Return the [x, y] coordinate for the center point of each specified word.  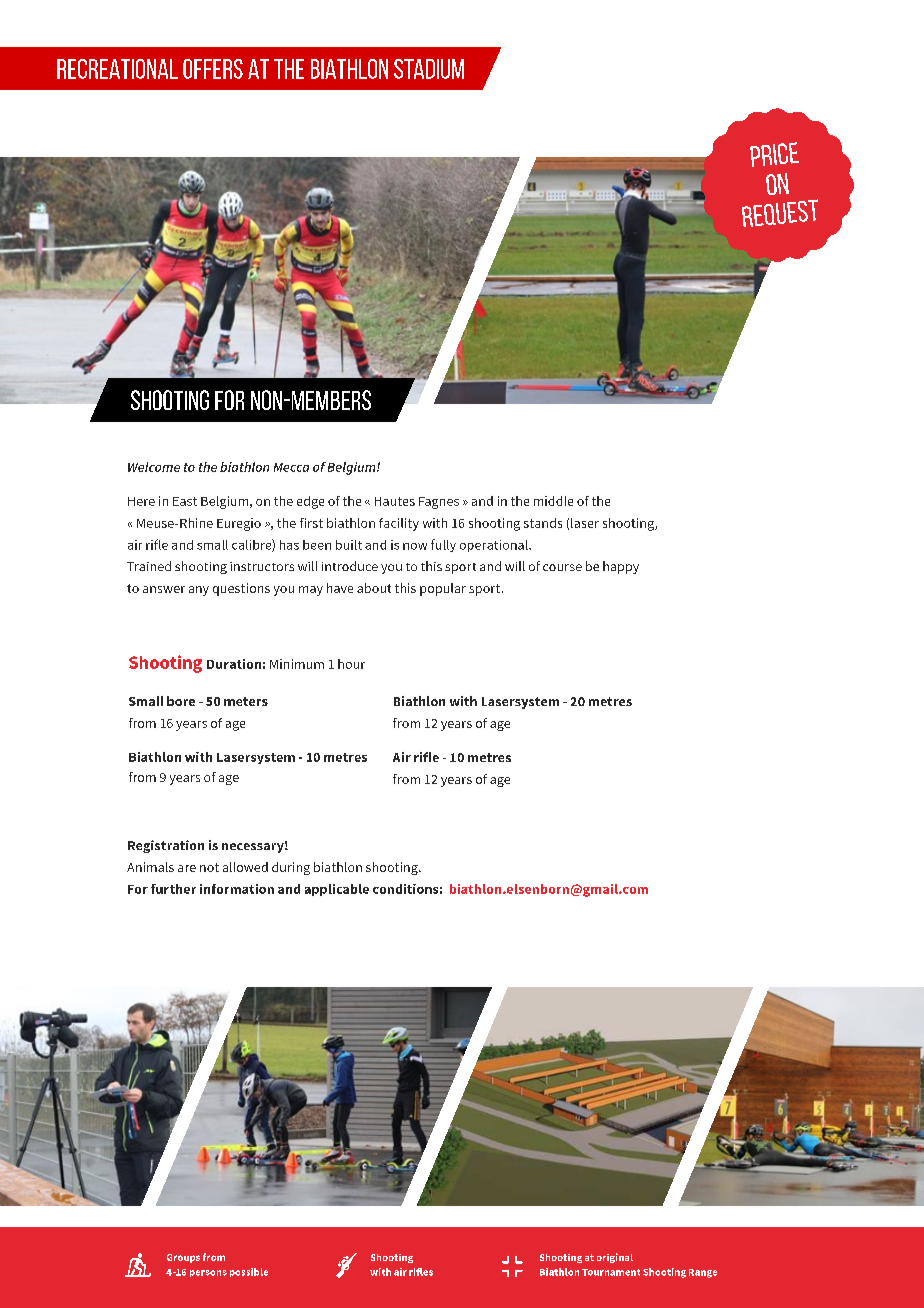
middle [553, 501]
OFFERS [213, 69]
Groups [183, 1258]
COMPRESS [512, 1266]
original [615, 1258]
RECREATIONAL [117, 69]
